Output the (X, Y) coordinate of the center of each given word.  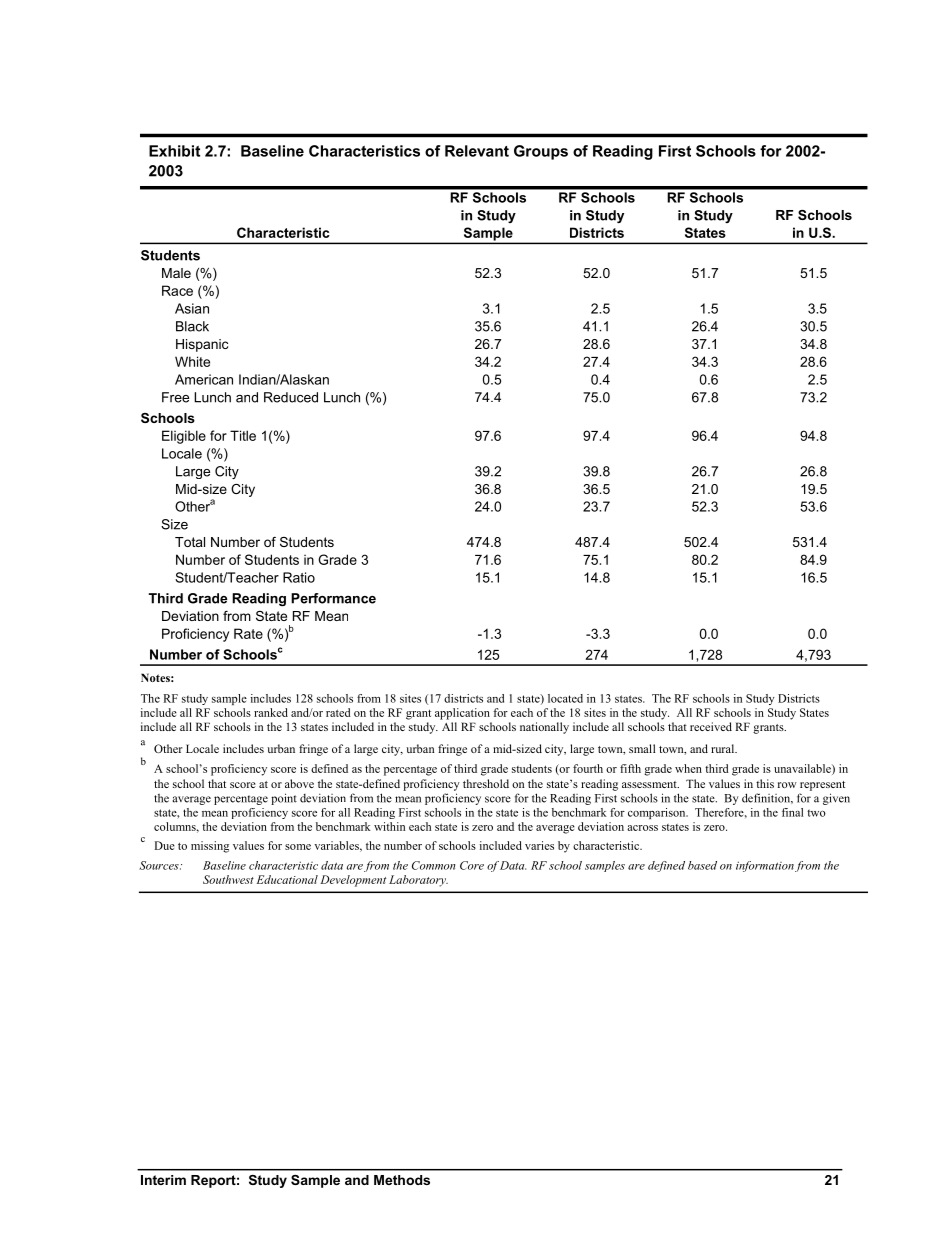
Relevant (477, 151)
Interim (163, 1180)
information (765, 866)
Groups (541, 152)
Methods (402, 1180)
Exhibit (174, 151)
